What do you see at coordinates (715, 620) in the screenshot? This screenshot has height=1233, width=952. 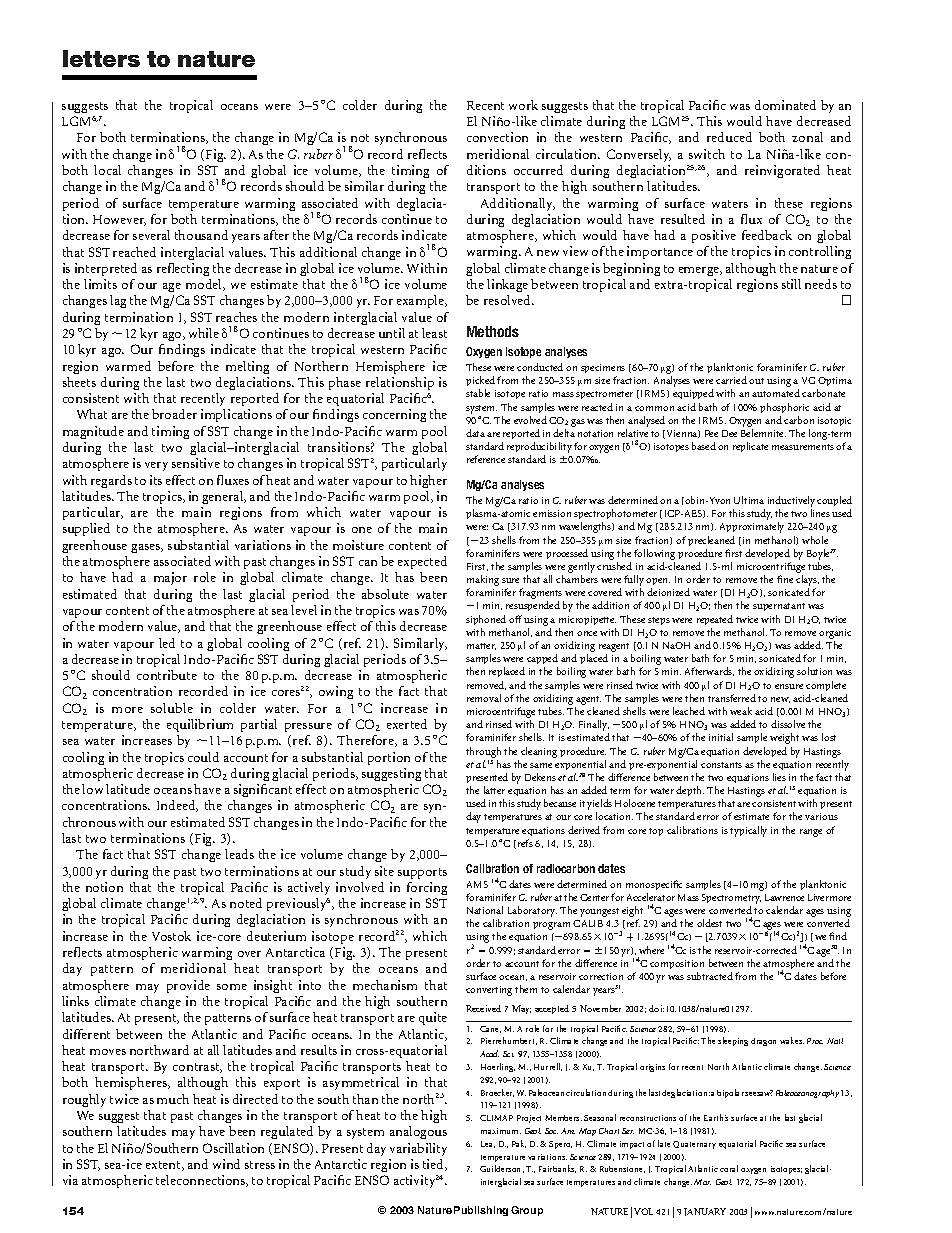 I see `repeated` at bounding box center [715, 620].
